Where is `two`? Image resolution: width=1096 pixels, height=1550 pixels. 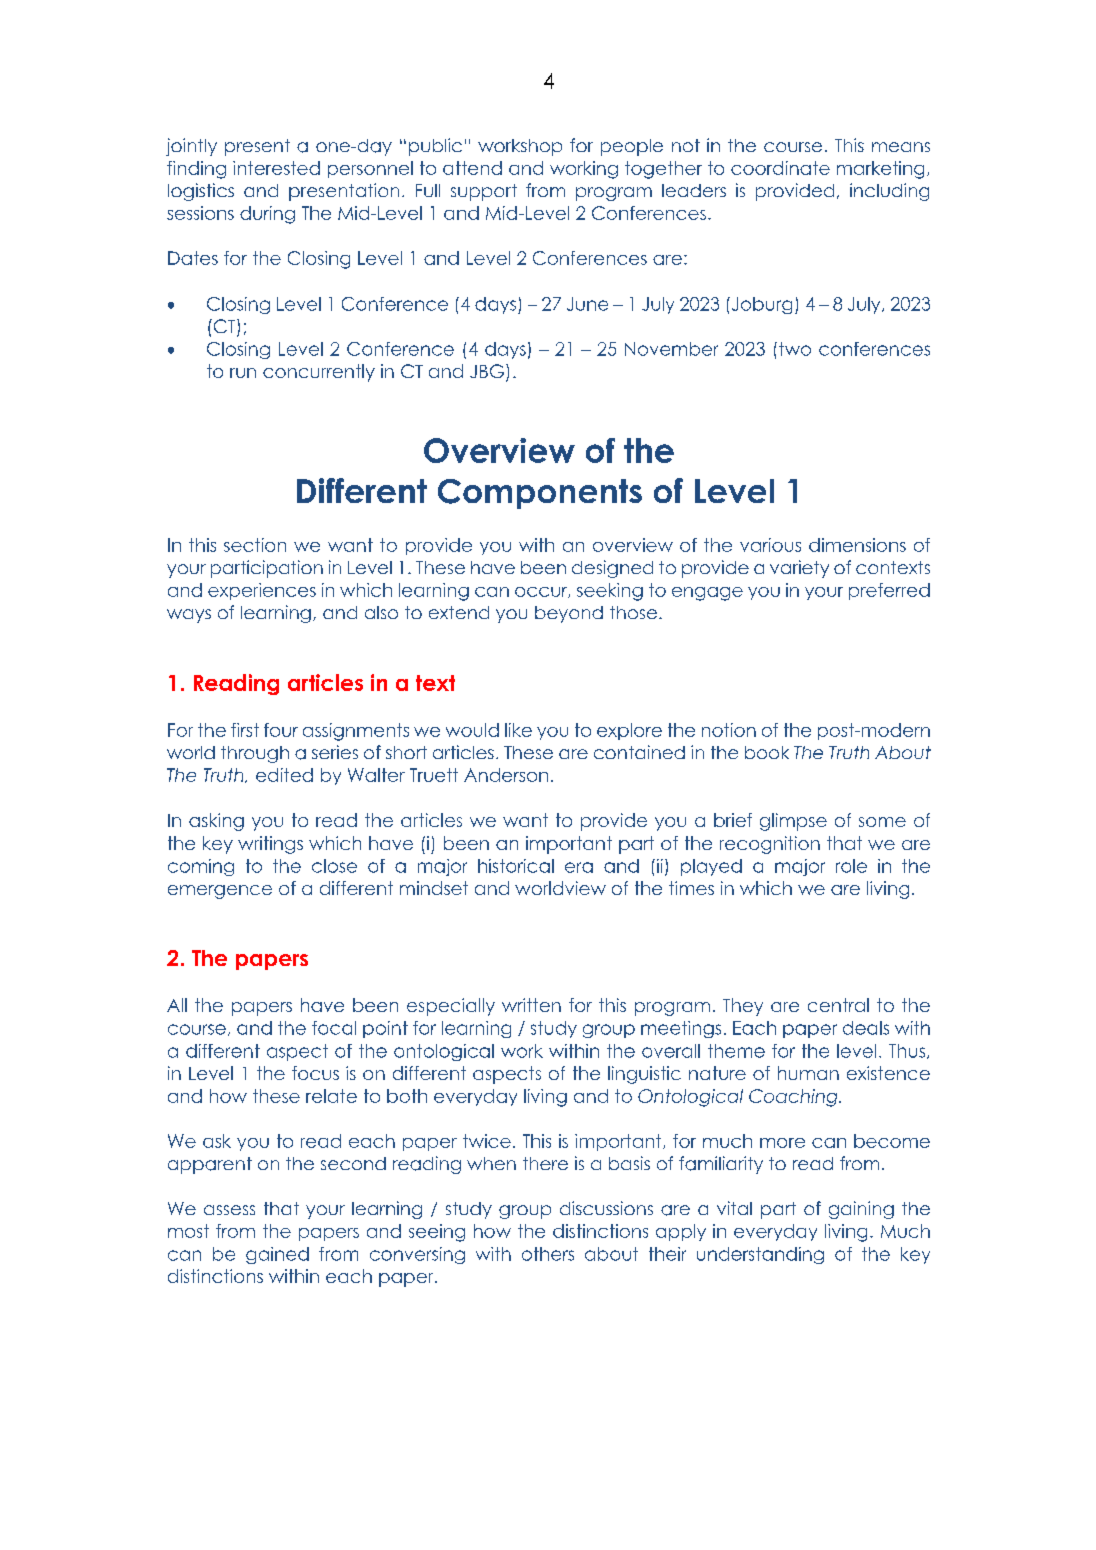 two is located at coordinates (795, 349).
